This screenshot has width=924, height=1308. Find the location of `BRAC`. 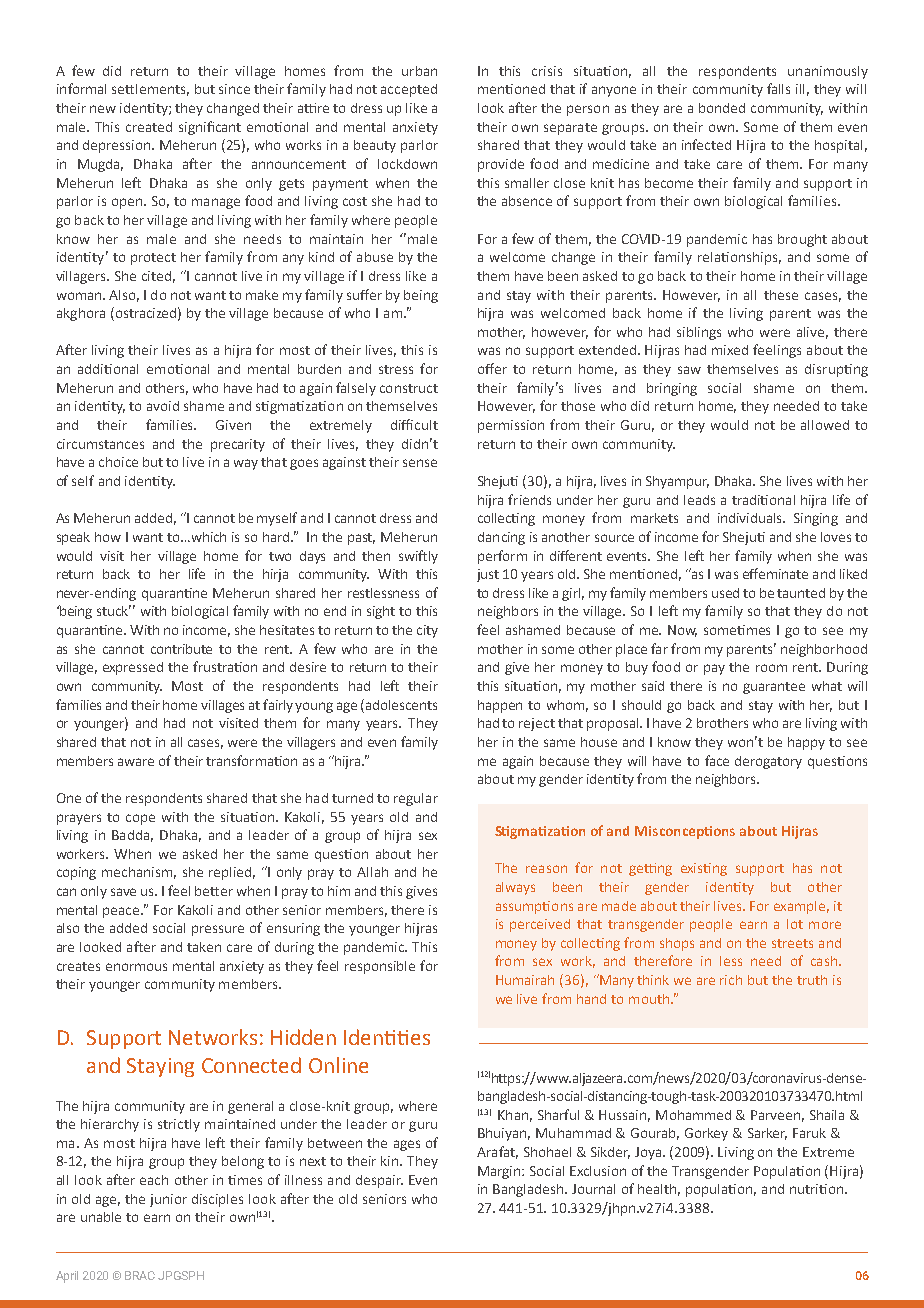

BRAC is located at coordinates (140, 1275).
